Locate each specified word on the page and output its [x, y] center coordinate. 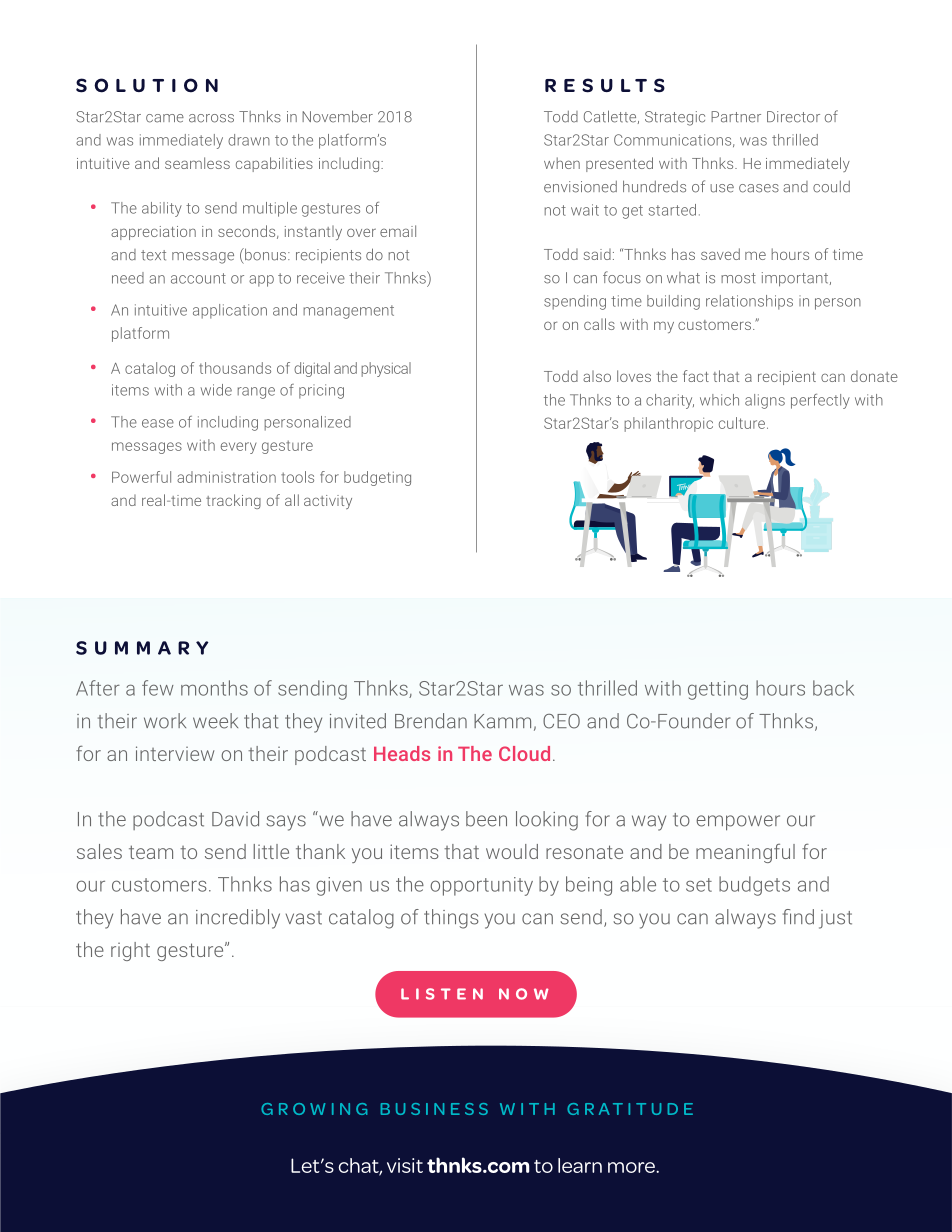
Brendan [431, 721]
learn [580, 1165]
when [562, 163]
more [632, 1167]
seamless [197, 163]
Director [793, 117]
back [833, 688]
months [214, 688]
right [130, 951]
